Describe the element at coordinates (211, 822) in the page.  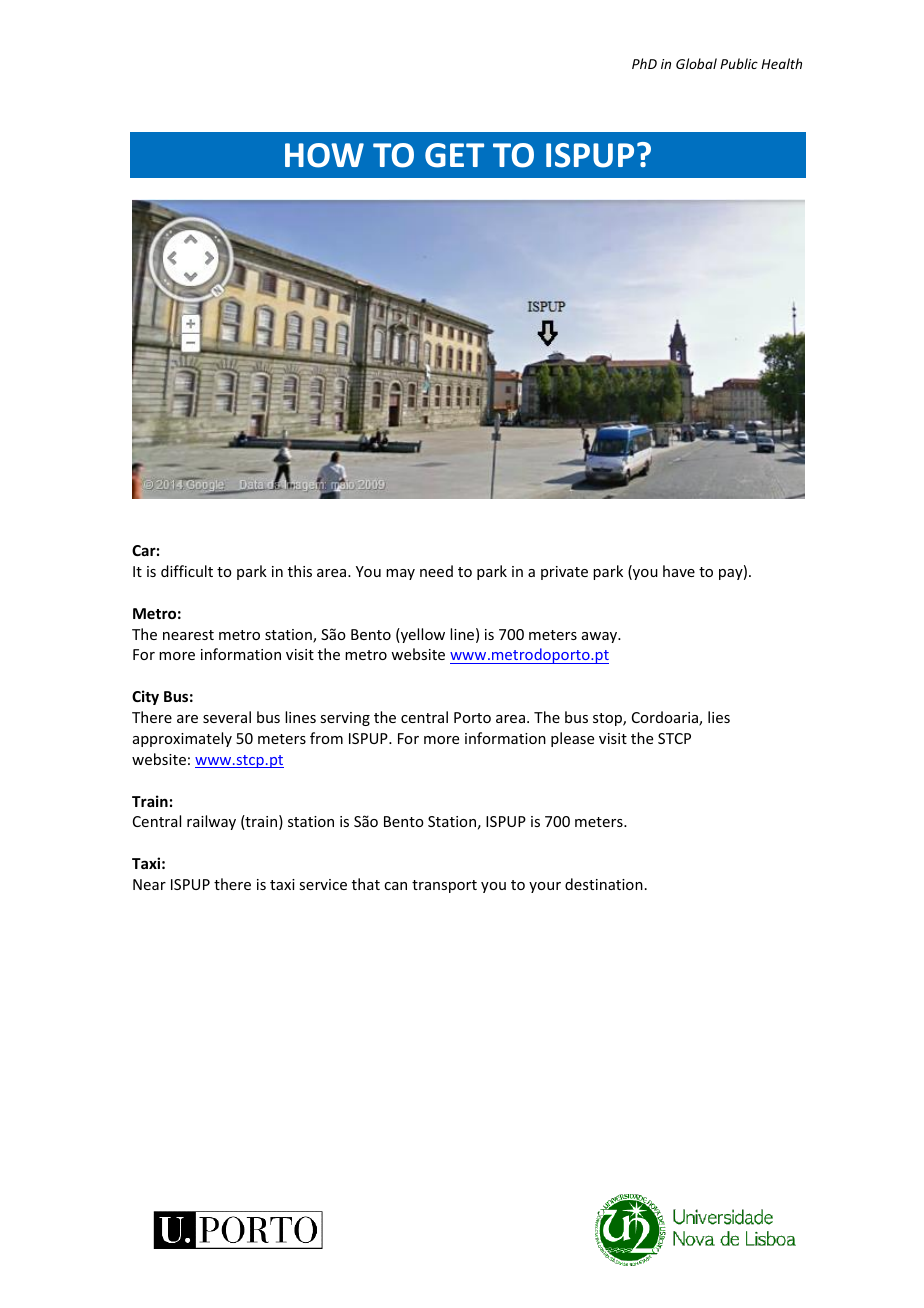
I see `railway` at that location.
